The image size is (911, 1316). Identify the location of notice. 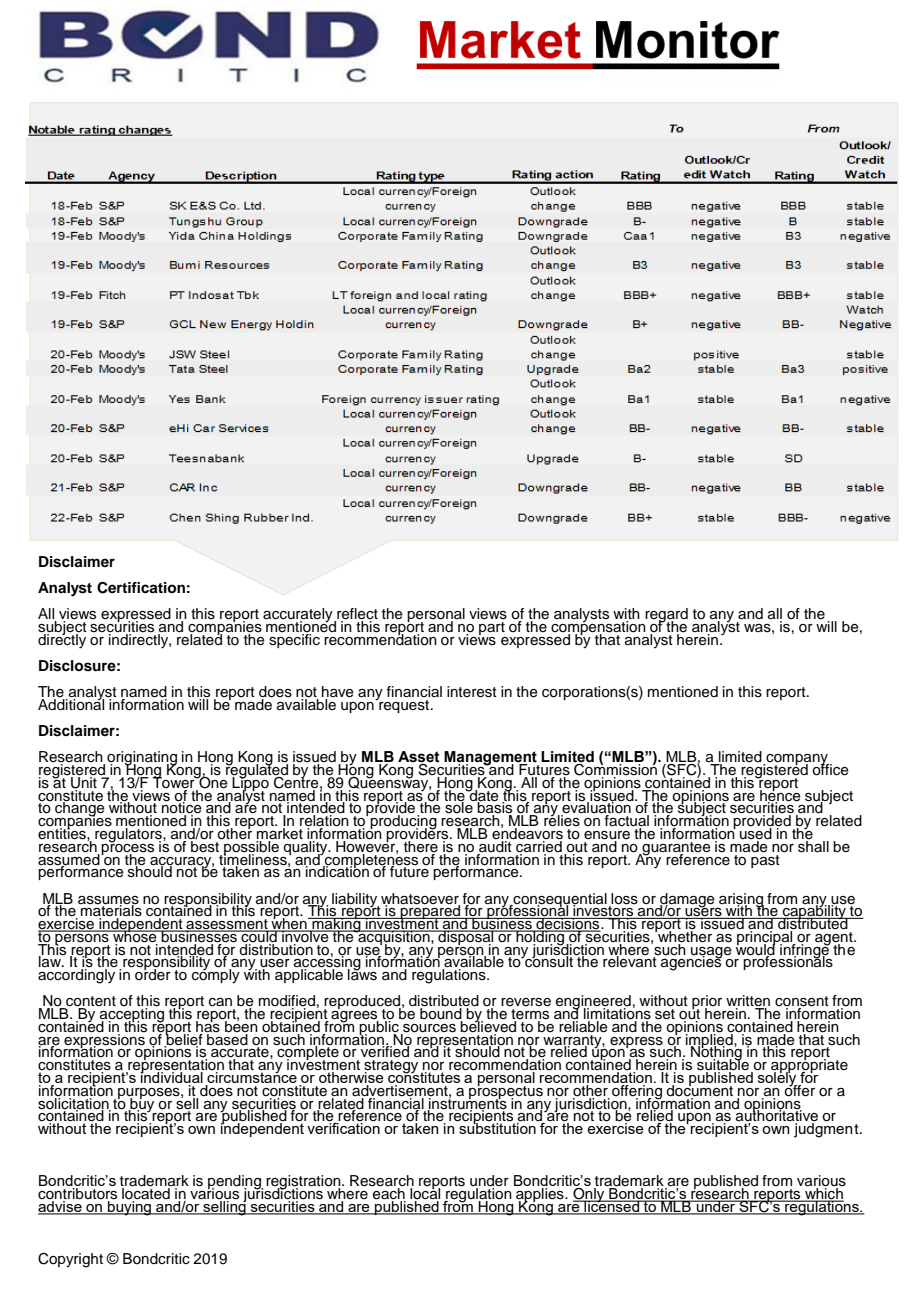
(181, 808).
